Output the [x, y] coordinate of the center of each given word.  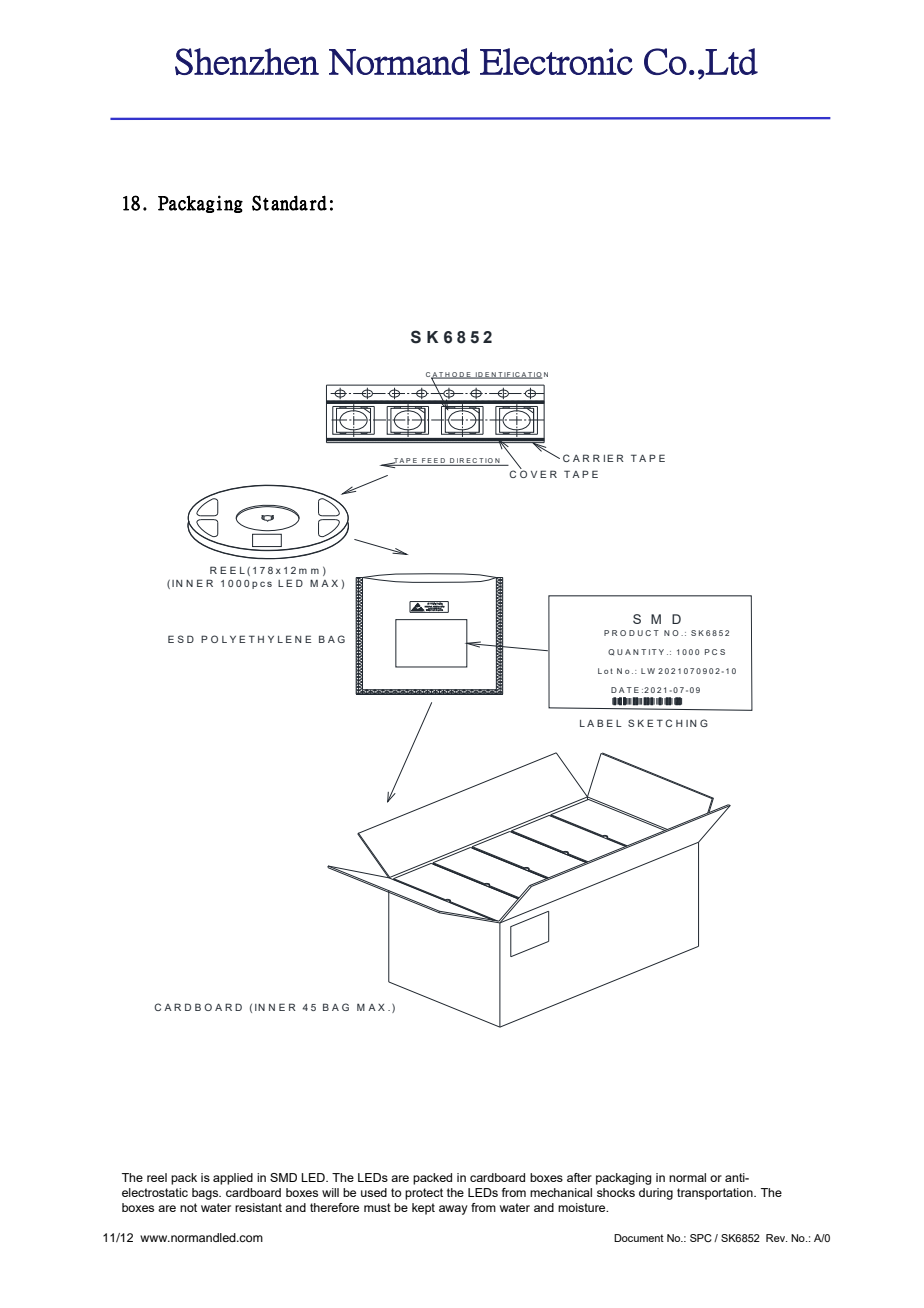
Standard [289, 203]
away [453, 1210]
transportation [716, 1194]
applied [233, 1179]
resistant [258, 1207]
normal [687, 1177]
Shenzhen [247, 61]
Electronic [556, 61]
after [579, 1177]
